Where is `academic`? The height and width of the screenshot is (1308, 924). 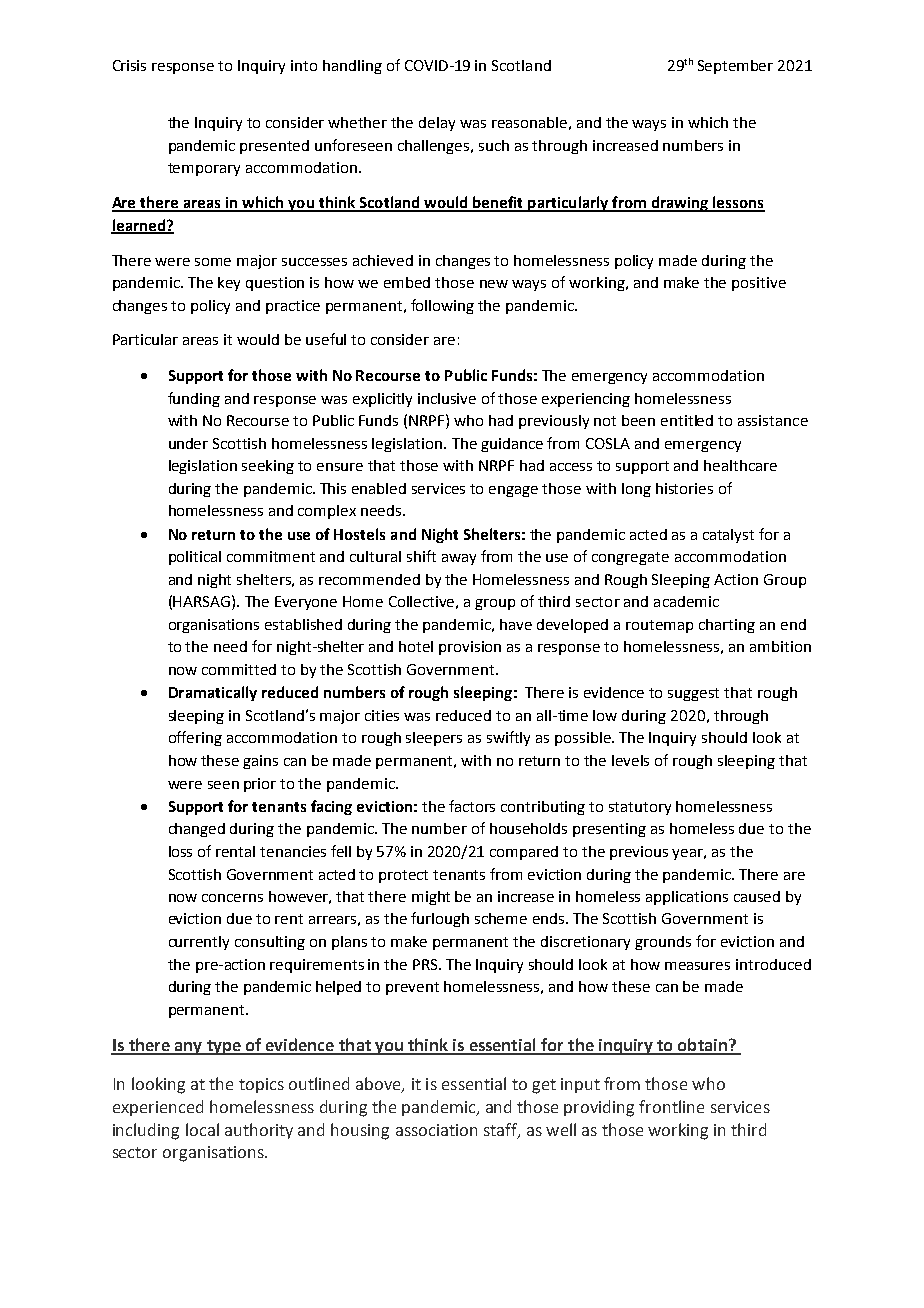 academic is located at coordinates (686, 601).
